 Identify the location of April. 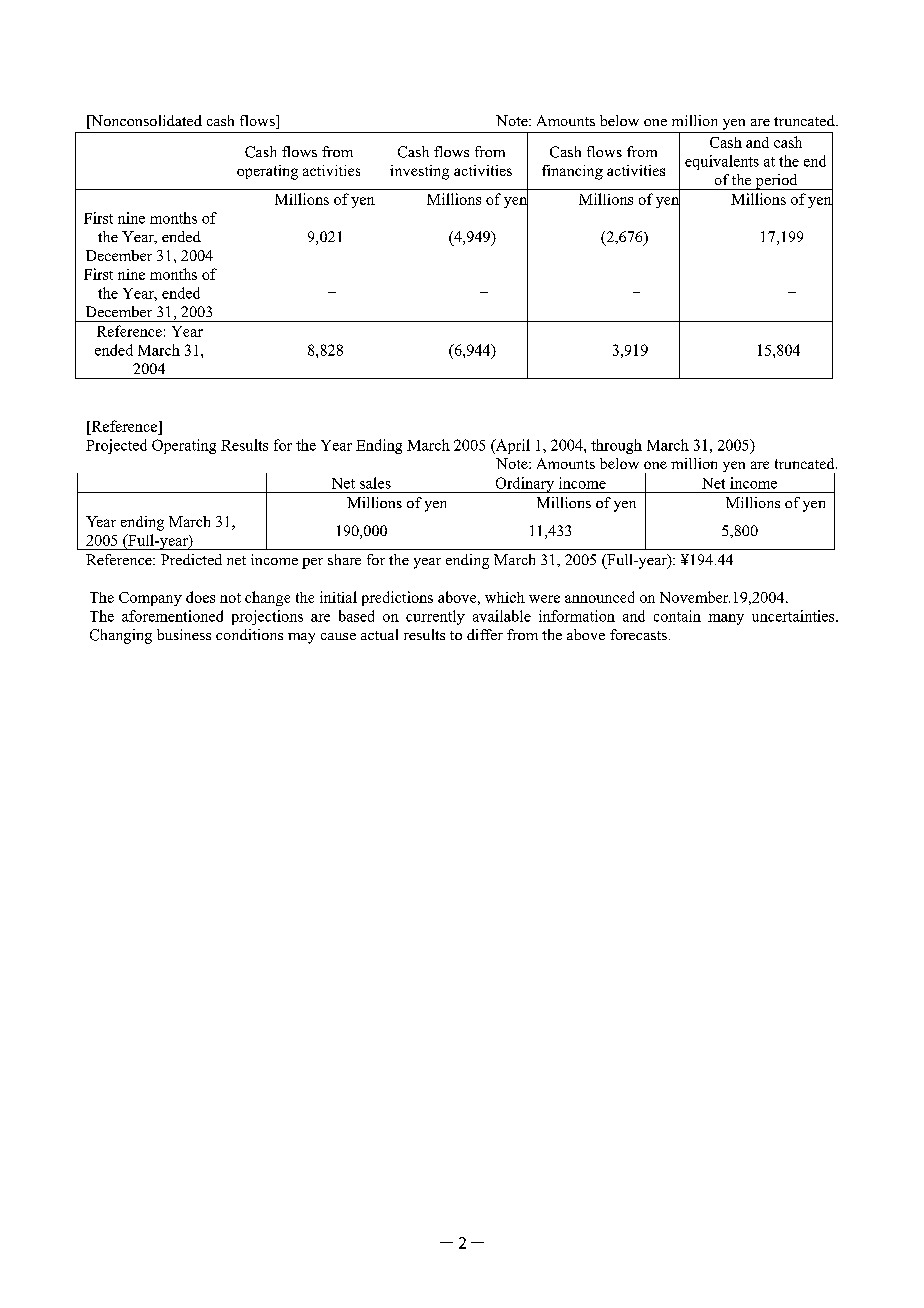
(512, 446).
